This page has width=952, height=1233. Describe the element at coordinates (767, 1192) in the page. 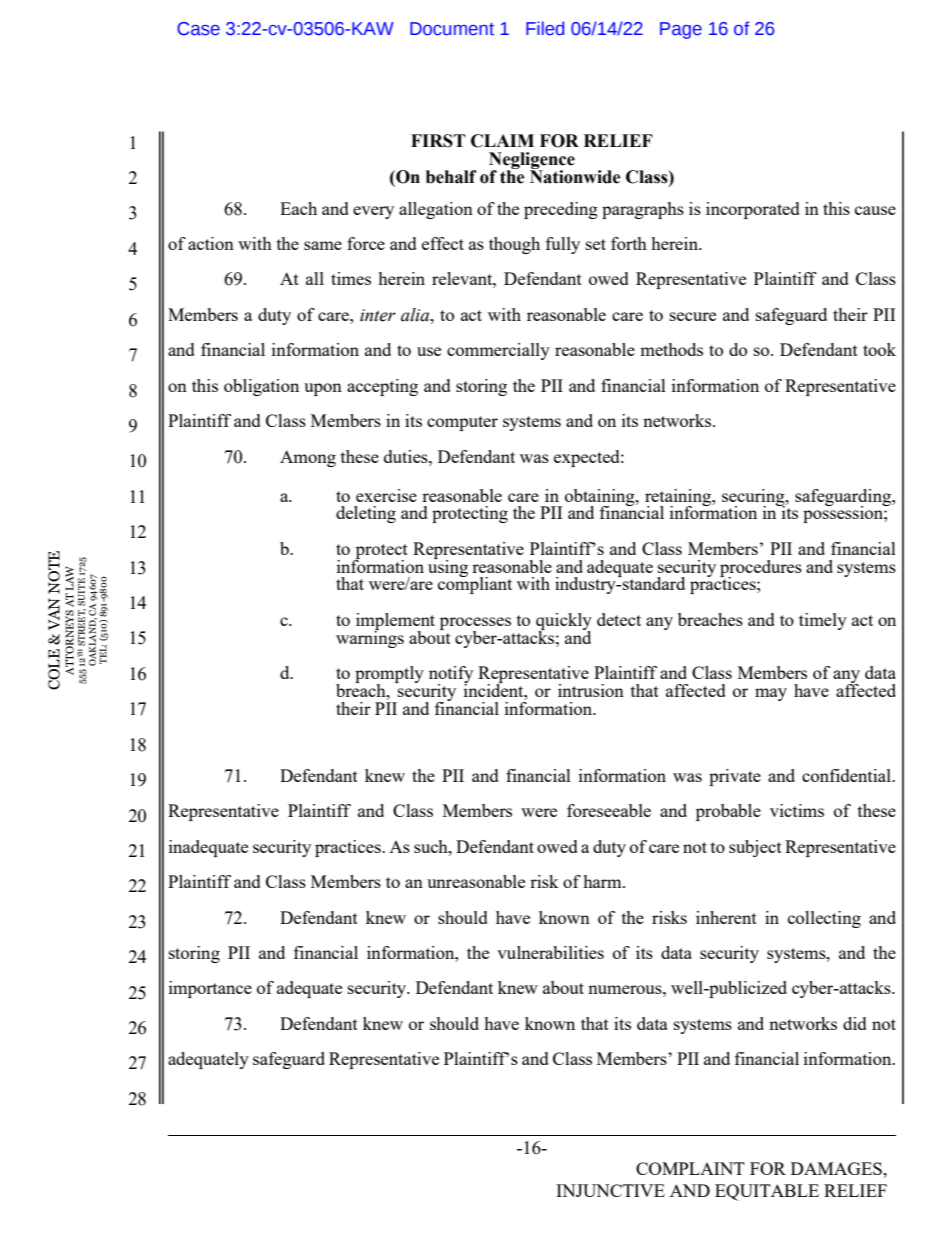

I see `EQUITABLE` at that location.
